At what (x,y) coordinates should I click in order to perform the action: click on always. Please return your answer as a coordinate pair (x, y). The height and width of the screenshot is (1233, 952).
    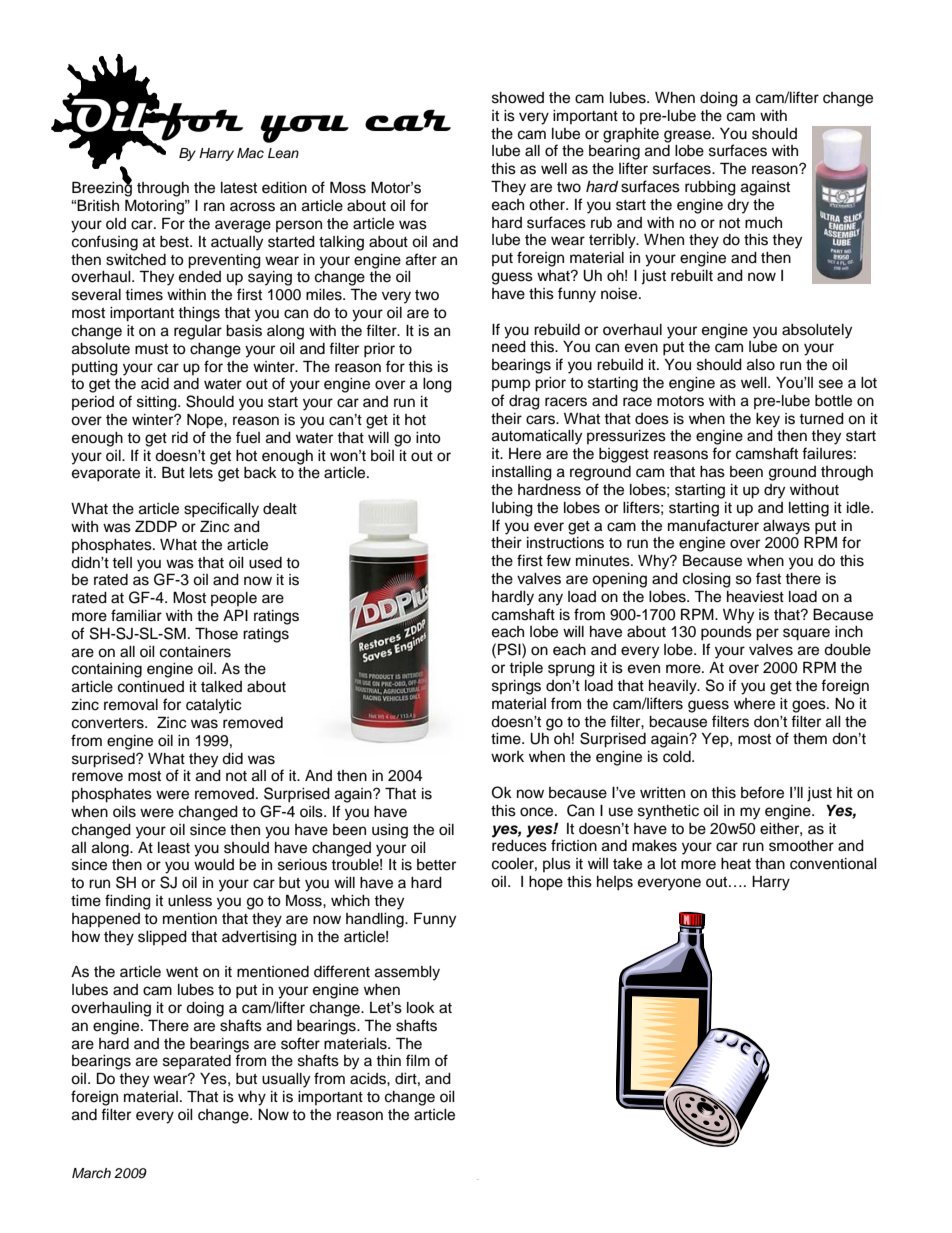
    Looking at the image, I should click on (786, 527).
